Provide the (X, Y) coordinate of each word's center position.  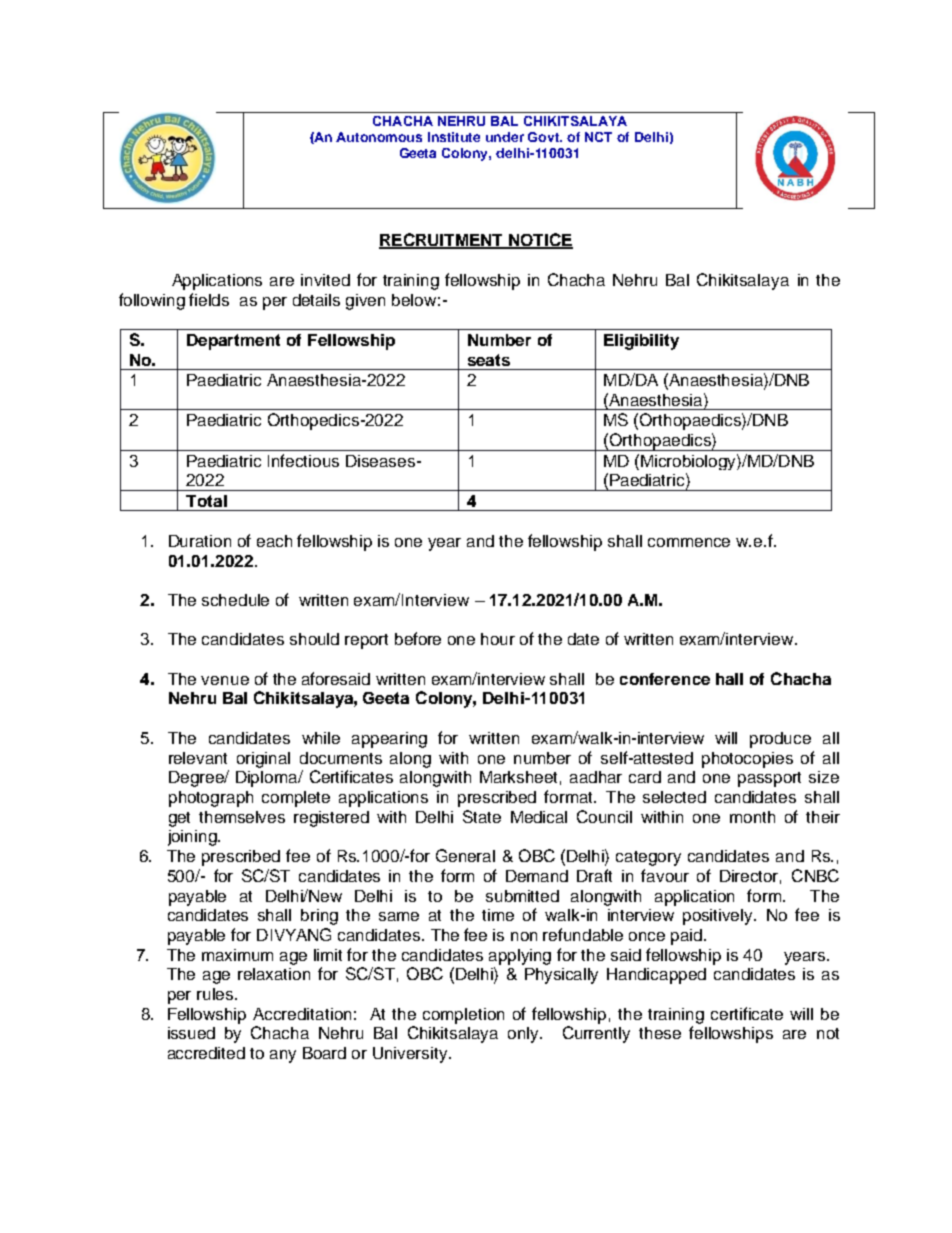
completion (463, 1016)
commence (689, 542)
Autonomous (379, 137)
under (505, 137)
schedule (235, 600)
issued (191, 1033)
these (660, 1033)
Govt (545, 137)
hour (498, 639)
